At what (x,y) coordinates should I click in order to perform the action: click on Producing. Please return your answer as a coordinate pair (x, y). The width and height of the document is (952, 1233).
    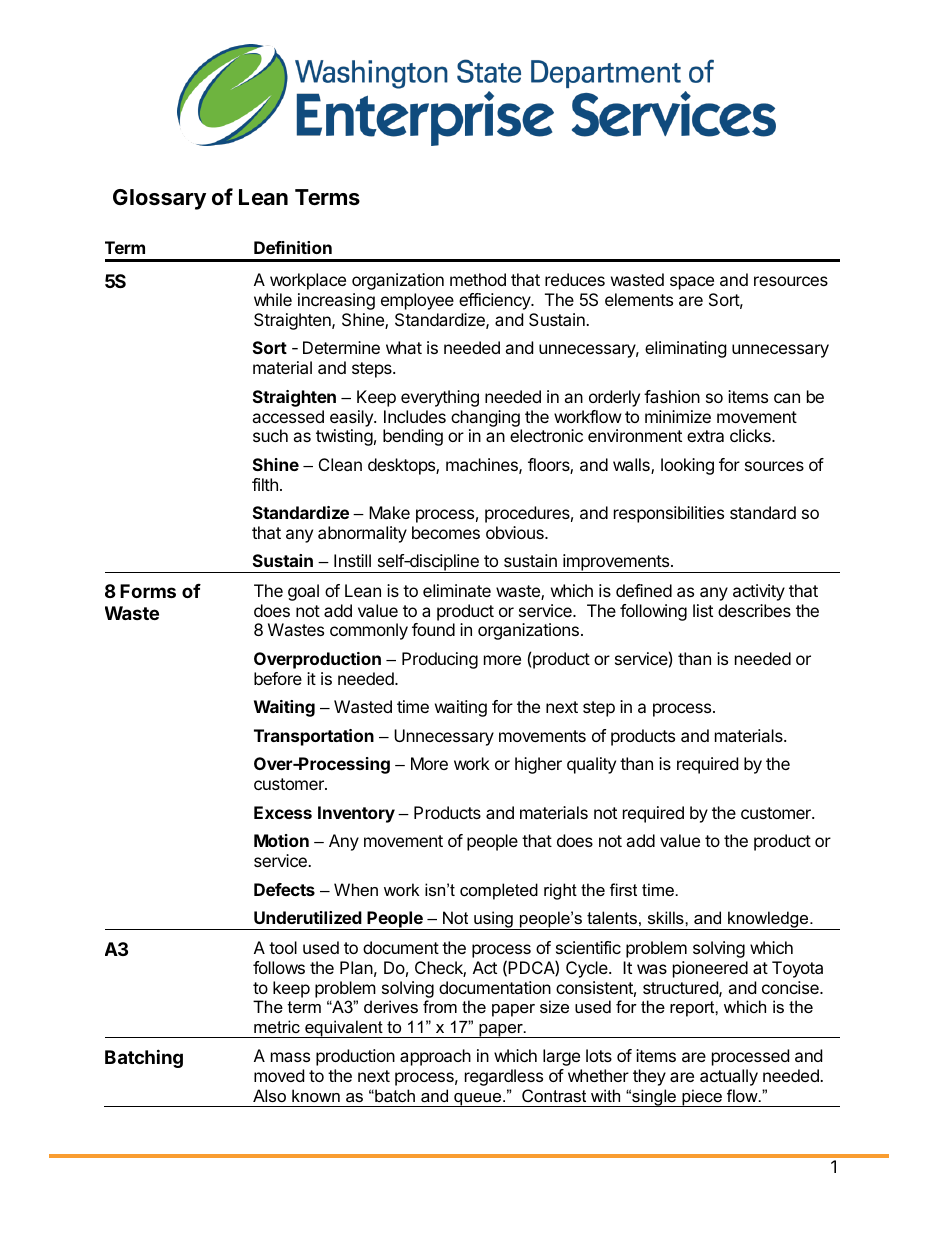
    Looking at the image, I should click on (440, 660).
